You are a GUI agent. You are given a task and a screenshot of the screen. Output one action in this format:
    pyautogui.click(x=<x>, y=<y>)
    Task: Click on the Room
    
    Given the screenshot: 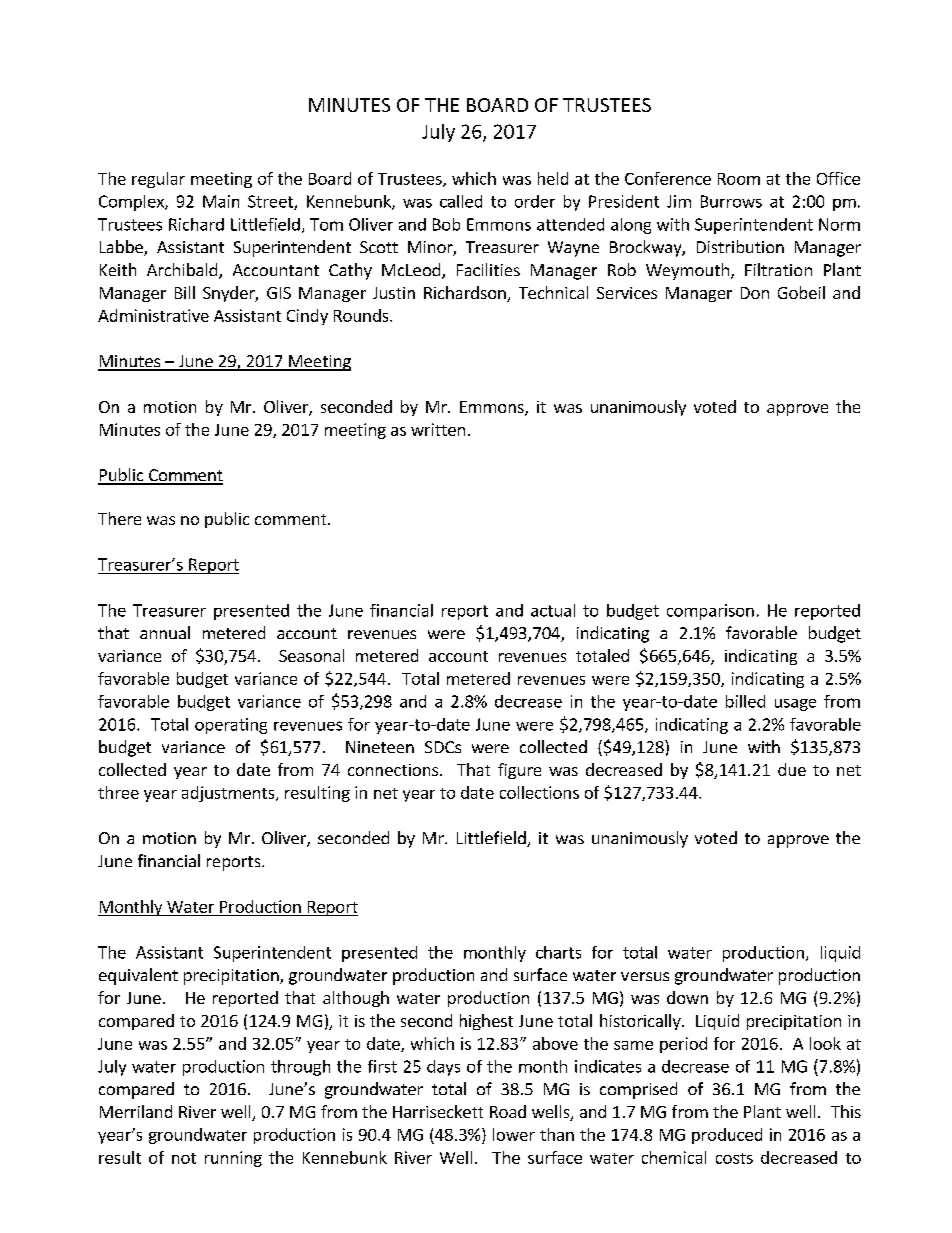 What is the action you would take?
    pyautogui.click(x=739, y=179)
